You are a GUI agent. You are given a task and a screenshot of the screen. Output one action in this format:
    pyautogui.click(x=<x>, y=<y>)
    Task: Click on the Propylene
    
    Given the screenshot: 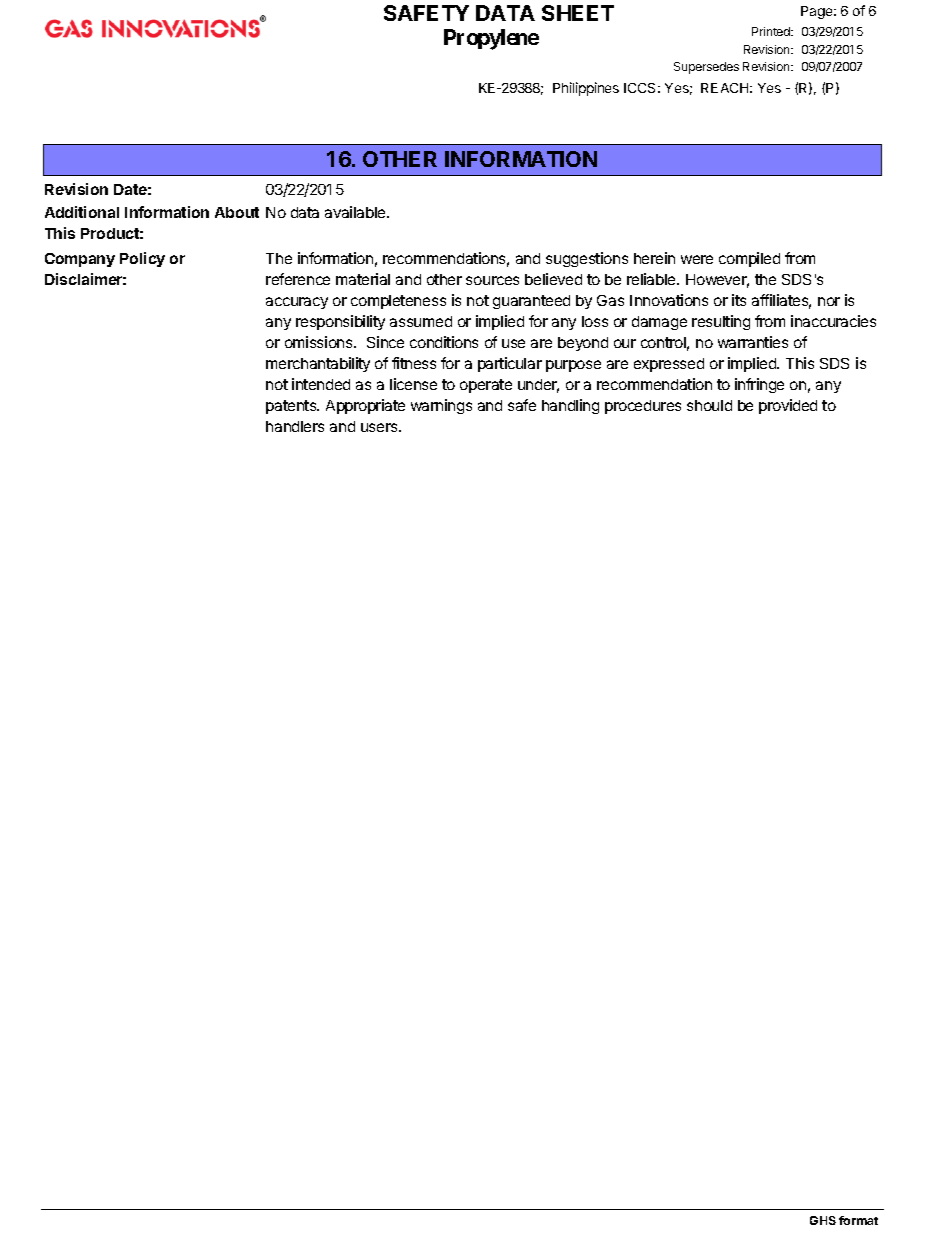 What is the action you would take?
    pyautogui.click(x=491, y=39)
